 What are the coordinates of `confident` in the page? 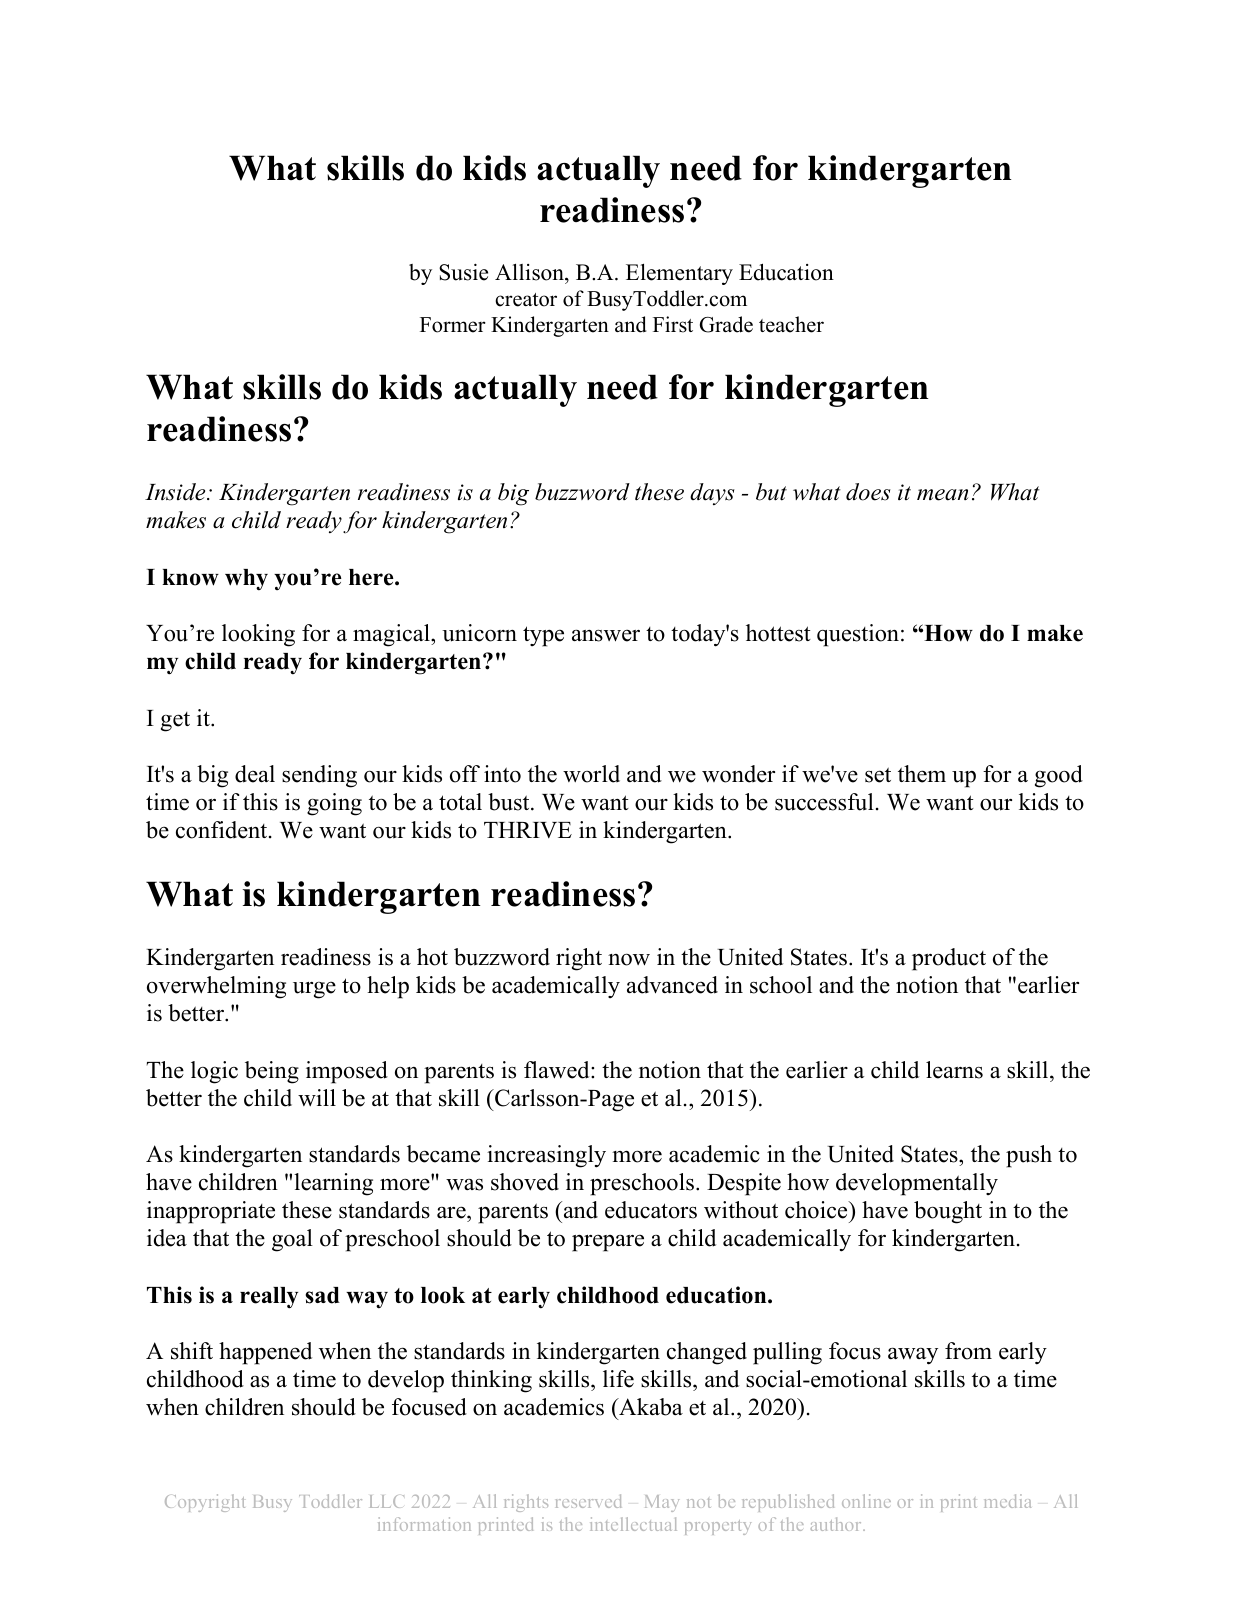 It's located at (223, 830).
